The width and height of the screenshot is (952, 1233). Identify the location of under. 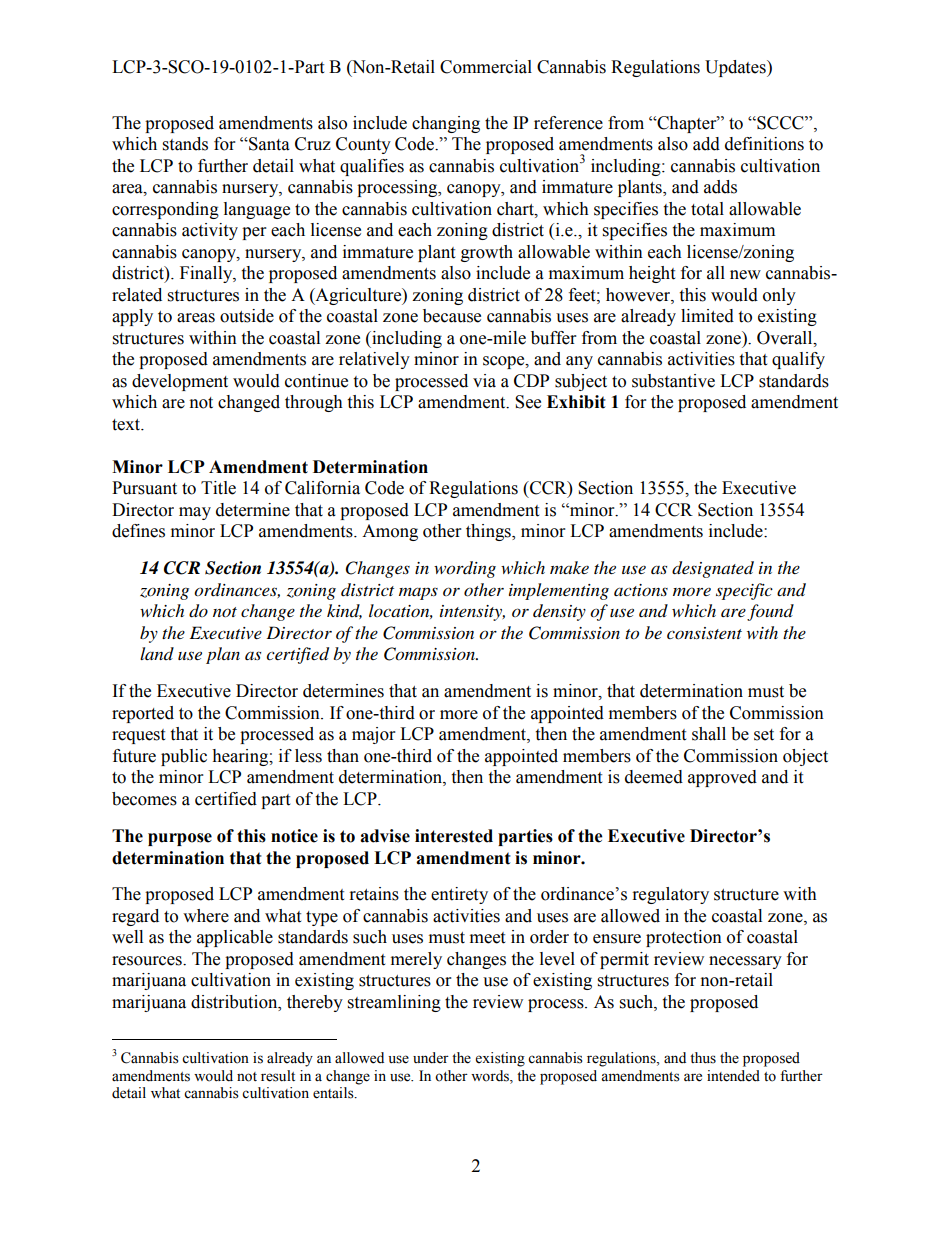
(431, 1058).
